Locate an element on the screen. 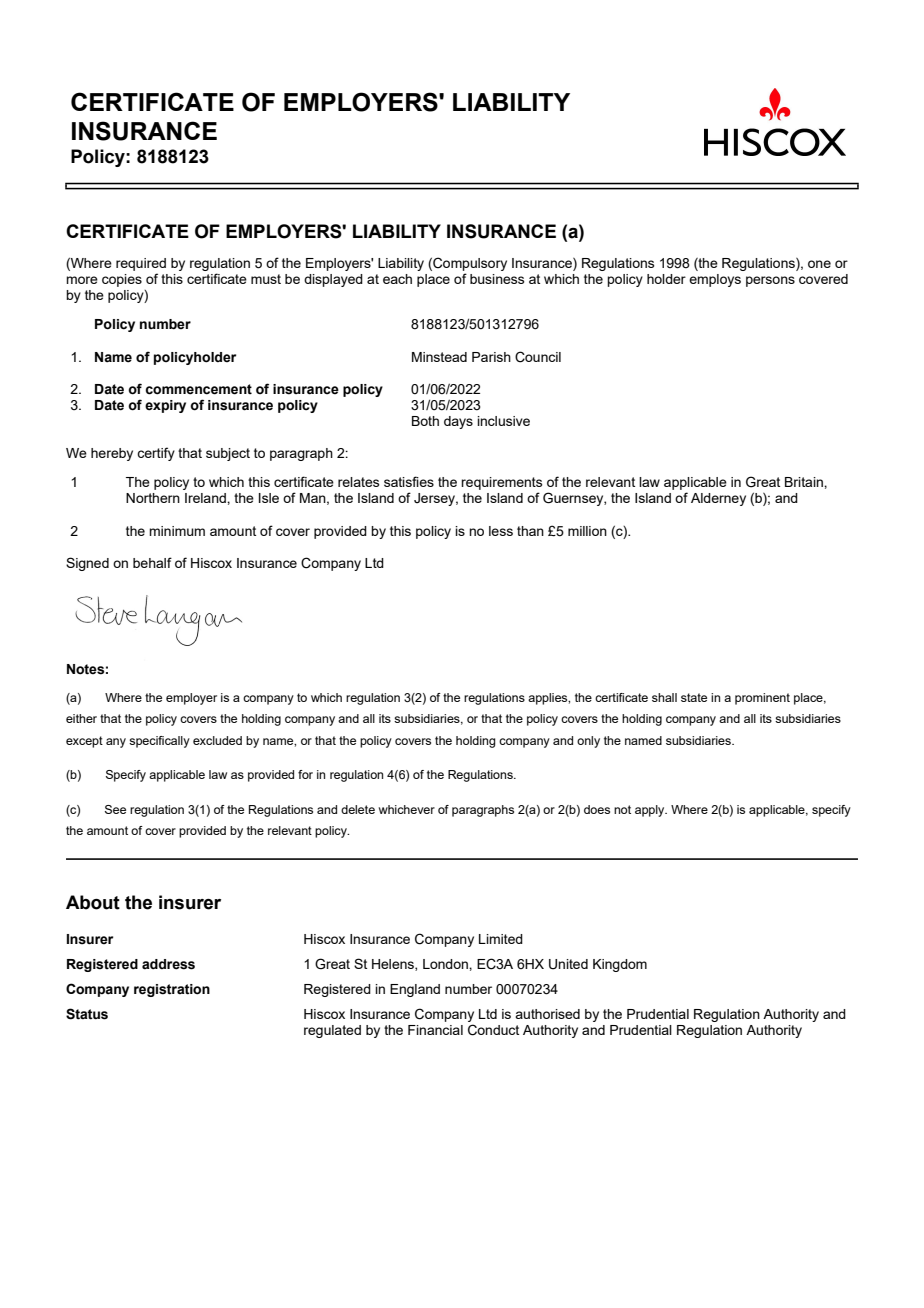  employs is located at coordinates (715, 280).
